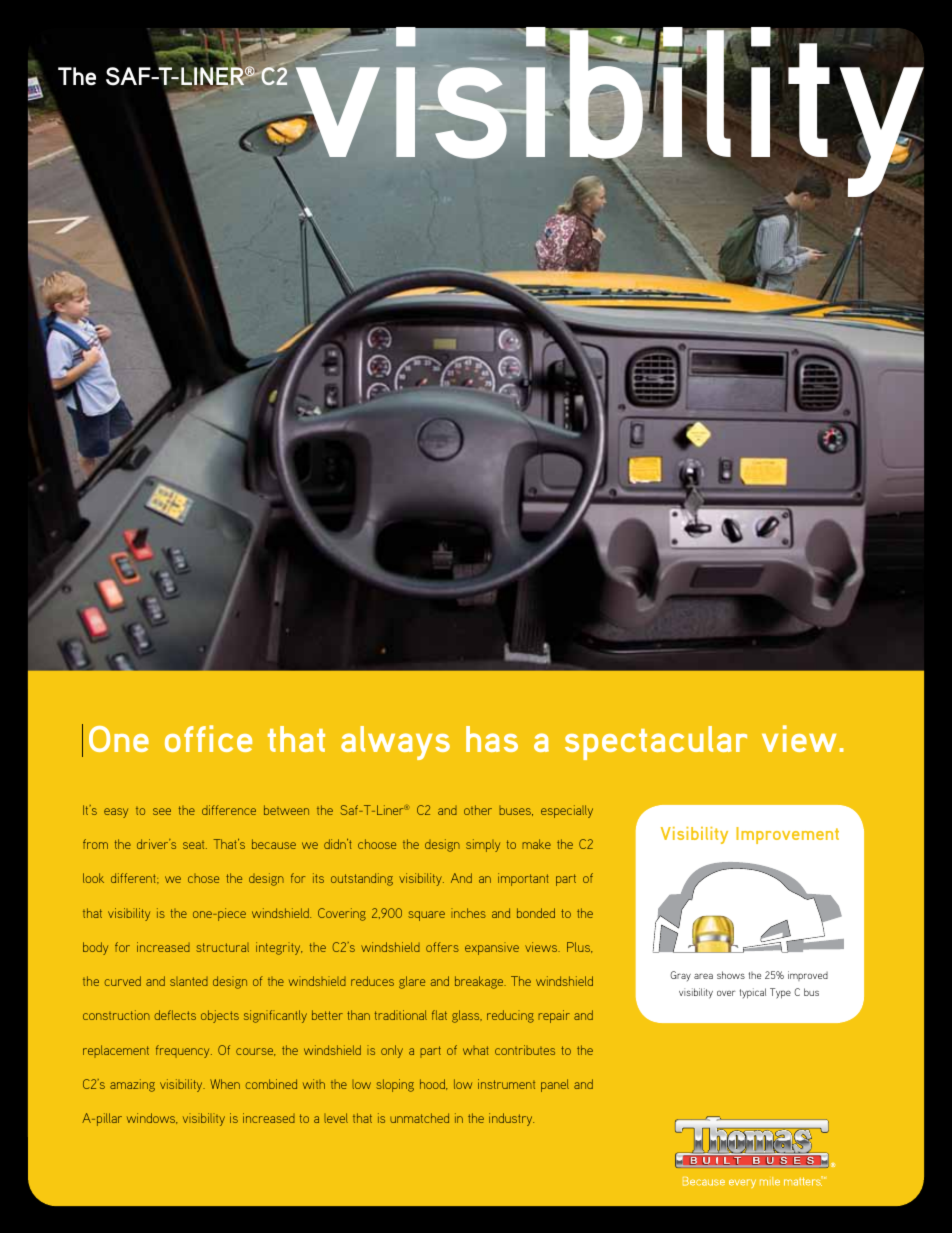 This image has height=1233, width=952. I want to click on spectacular, so click(656, 743).
